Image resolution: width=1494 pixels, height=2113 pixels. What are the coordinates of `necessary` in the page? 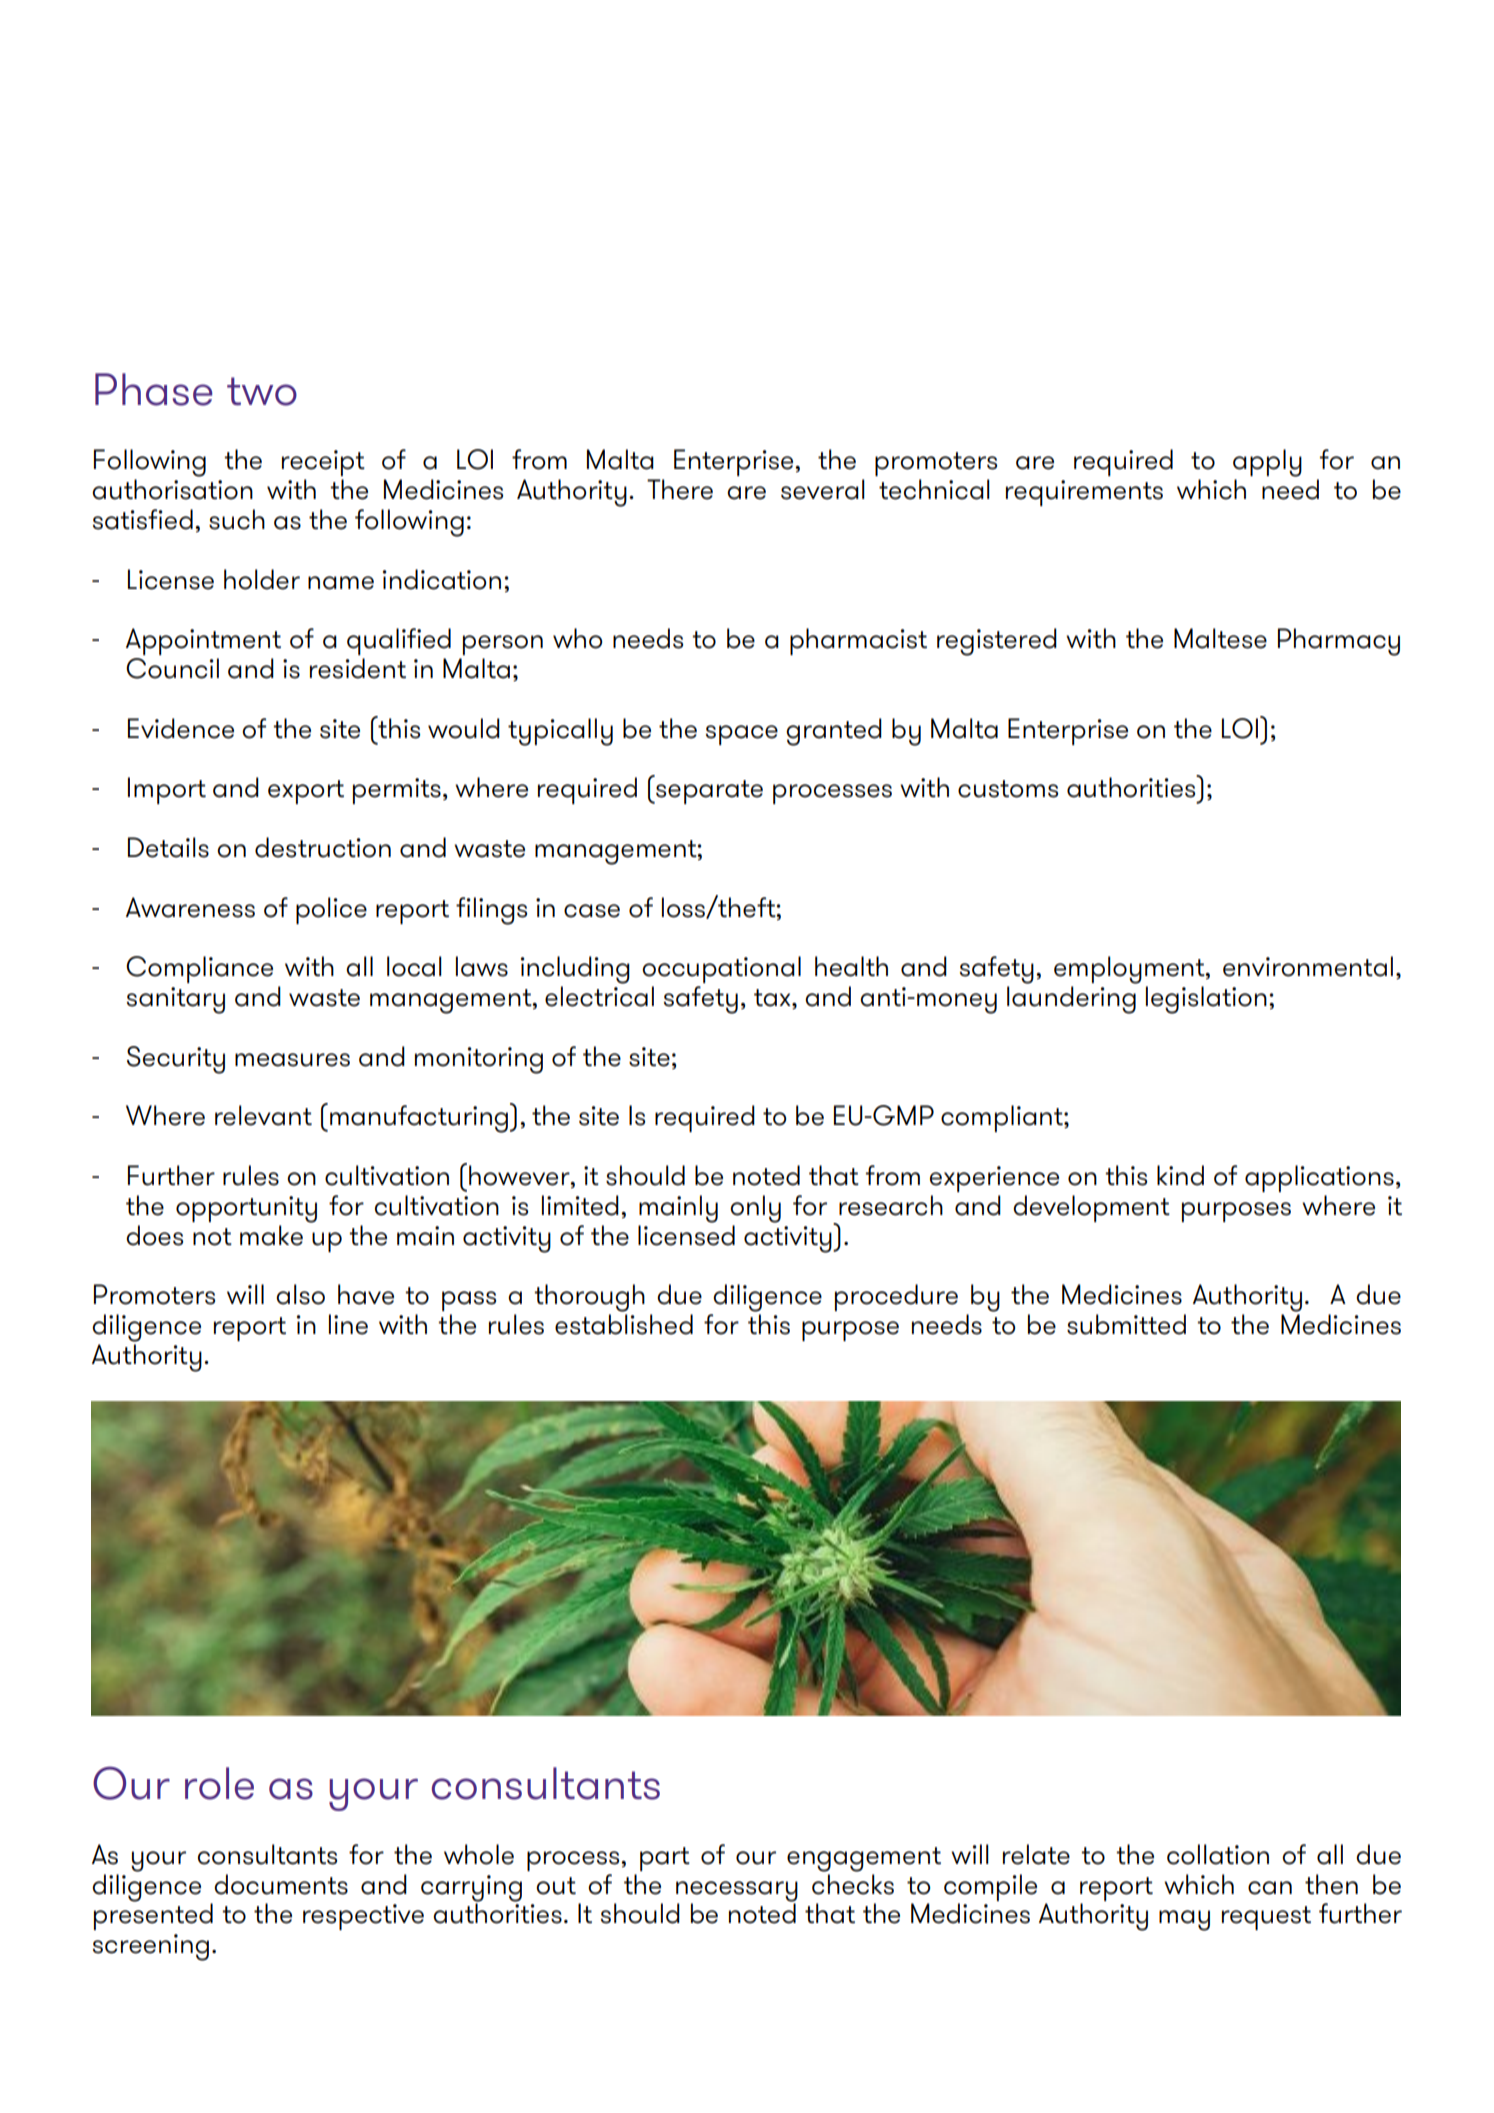 It's located at (737, 1891).
